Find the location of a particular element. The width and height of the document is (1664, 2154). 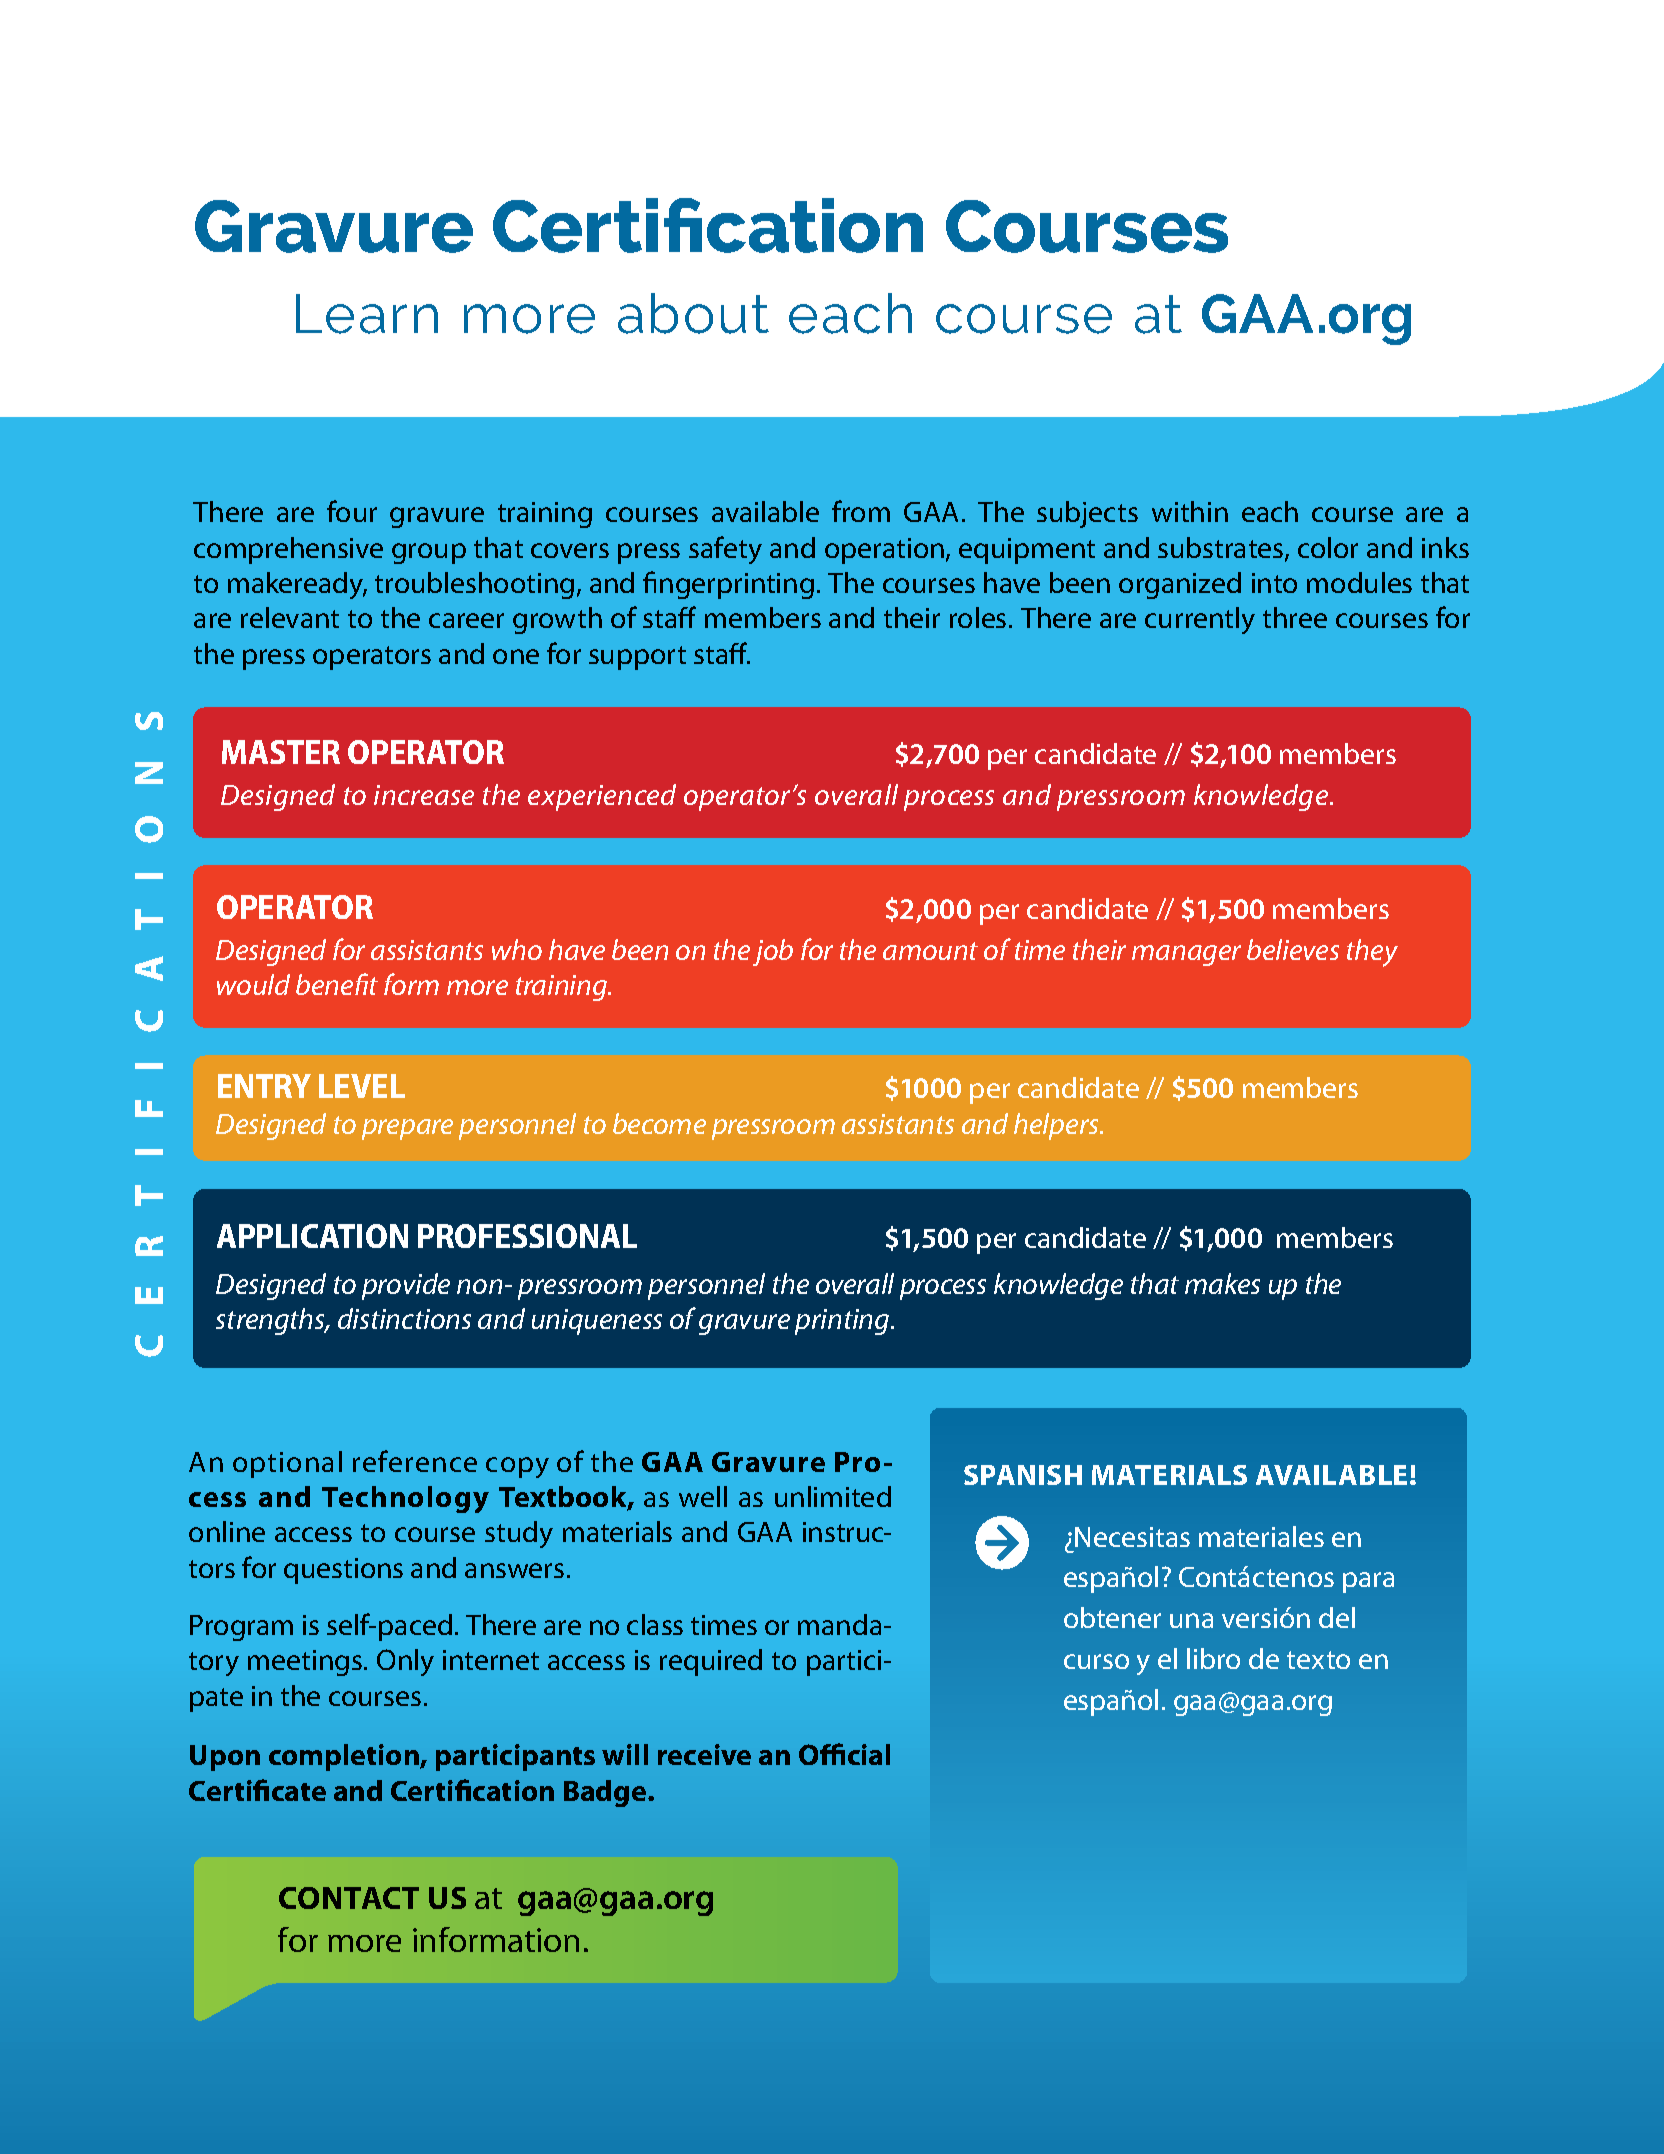

completion is located at coordinates (345, 1757).
